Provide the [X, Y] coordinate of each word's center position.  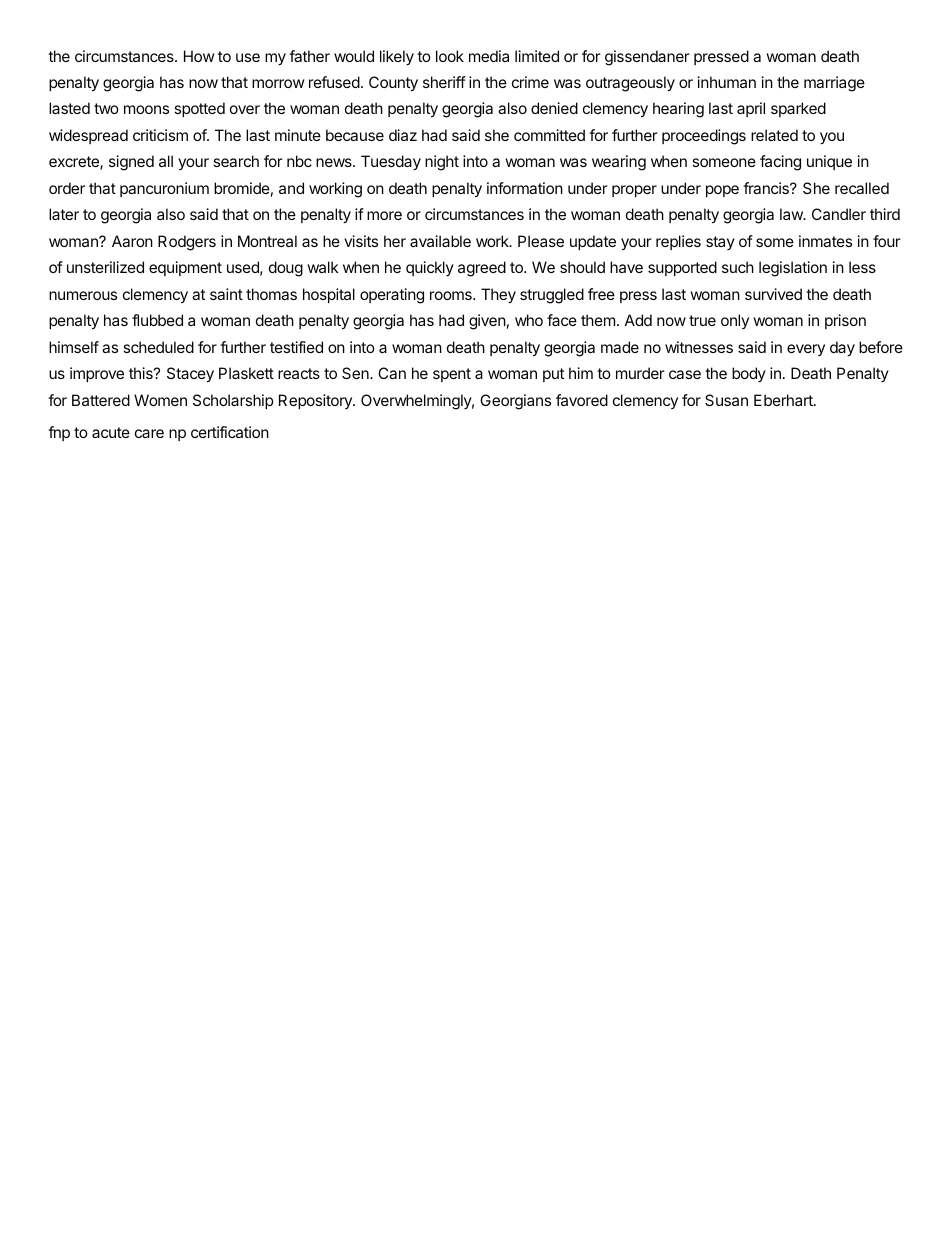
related [774, 135]
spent [452, 375]
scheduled [158, 347]
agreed [482, 269]
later [64, 214]
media [489, 56]
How [199, 56]
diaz [403, 135]
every [806, 350]
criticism [160, 135]
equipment [185, 268]
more [384, 215]
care [149, 433]
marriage [834, 84]
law [792, 214]
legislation [793, 269]
